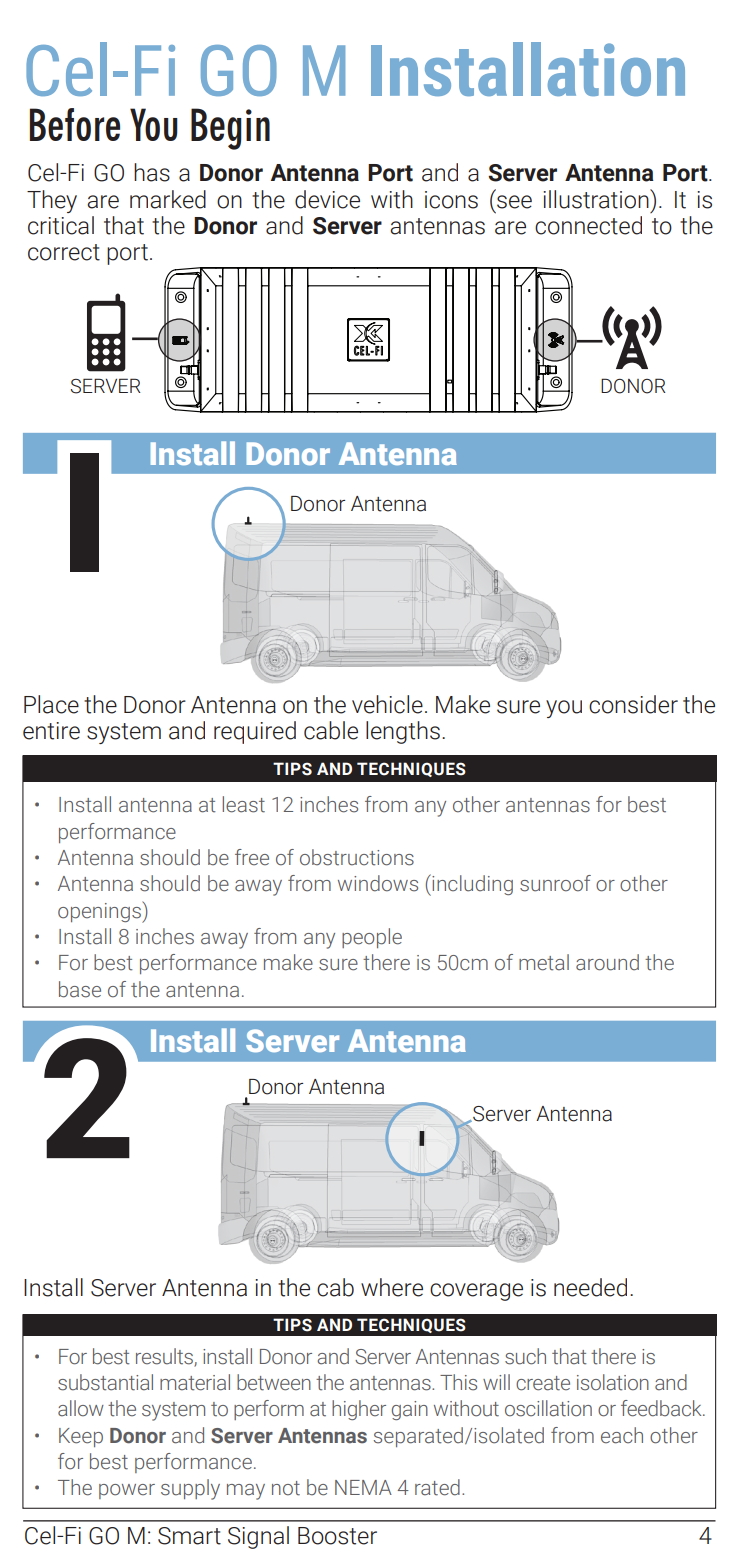  I want to click on NEMA, so click(363, 1487).
